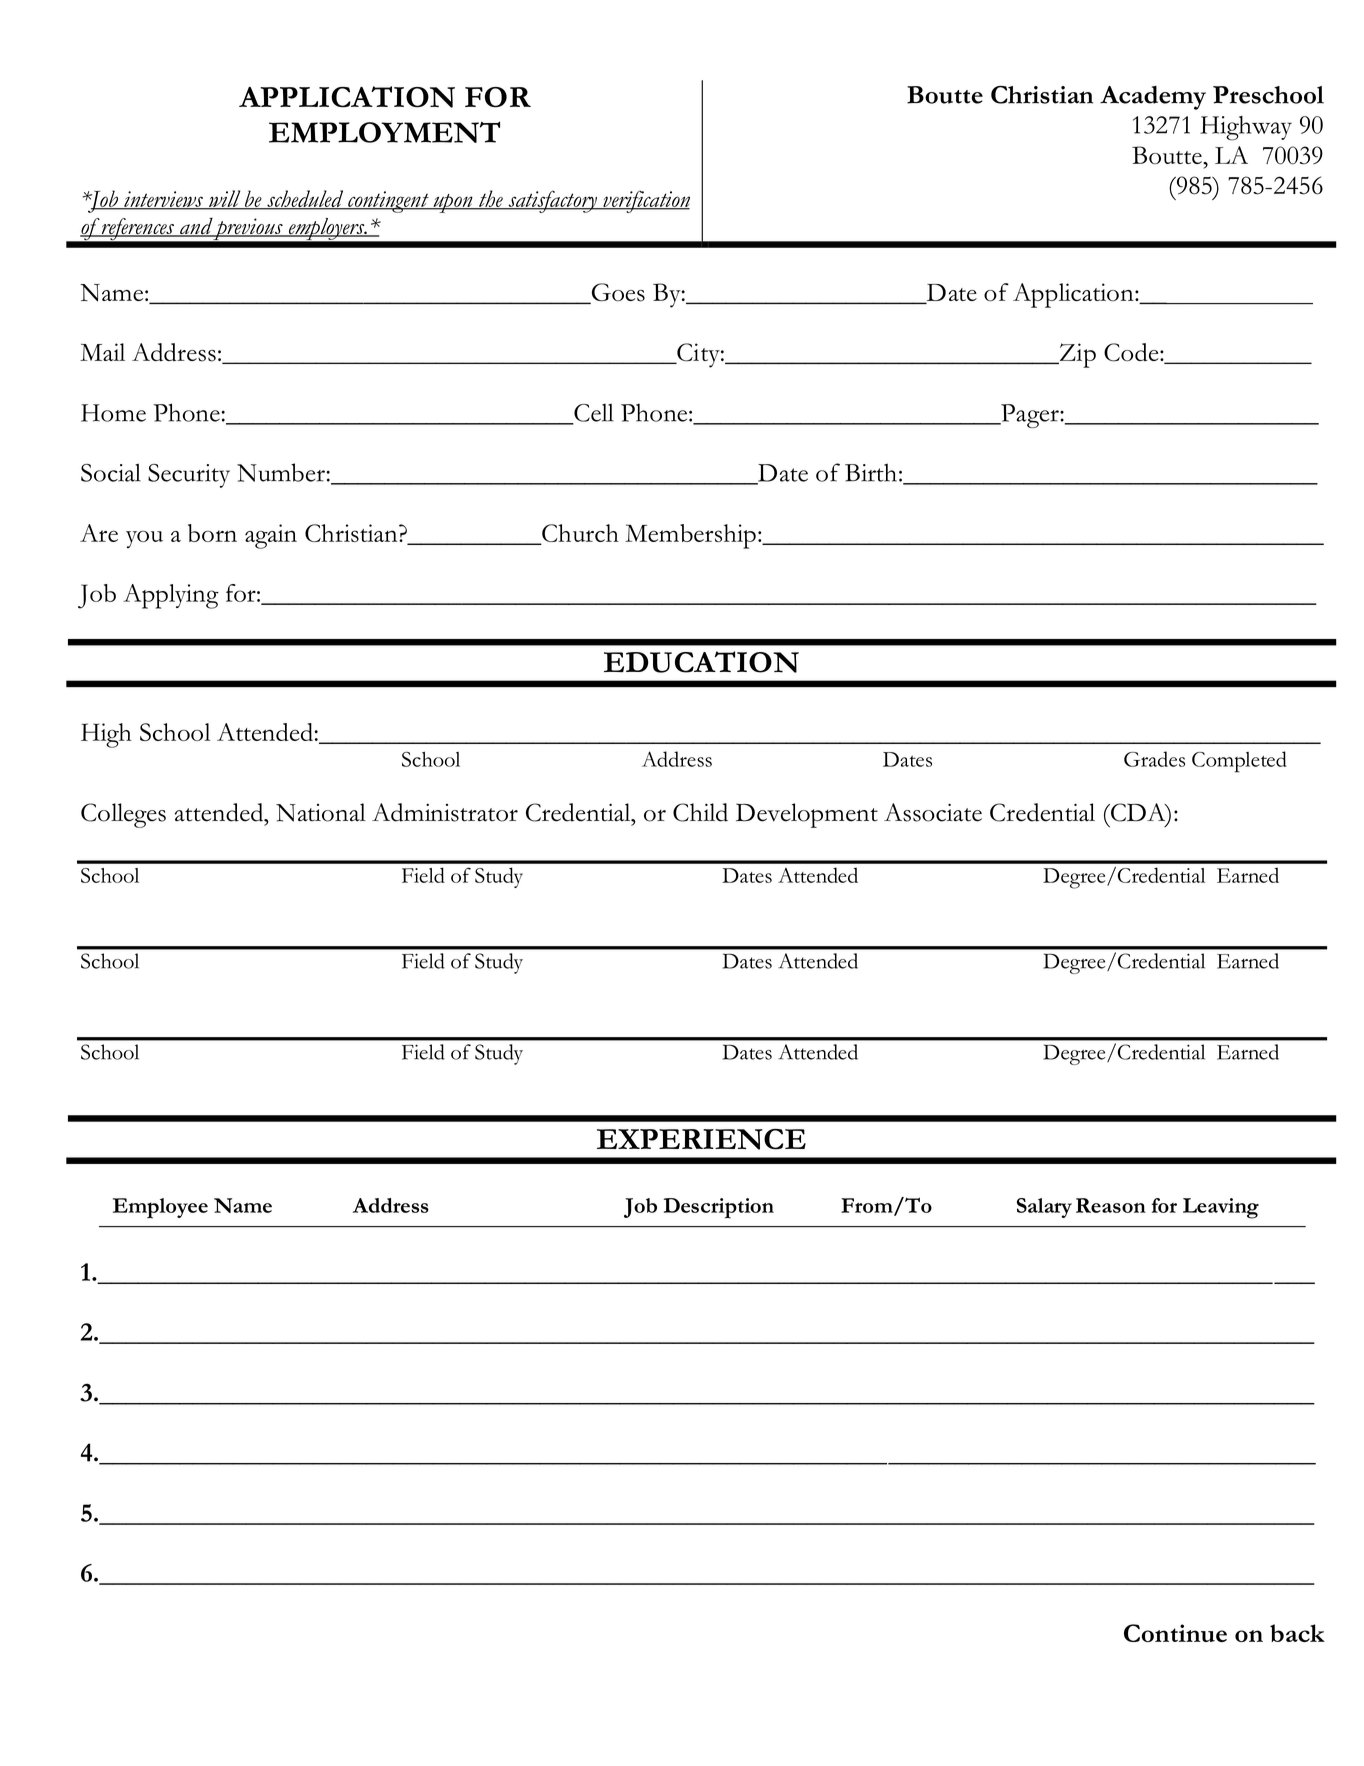 This screenshot has height=1766, width=1364. What do you see at coordinates (1175, 1633) in the screenshot?
I see `Continue` at bounding box center [1175, 1633].
